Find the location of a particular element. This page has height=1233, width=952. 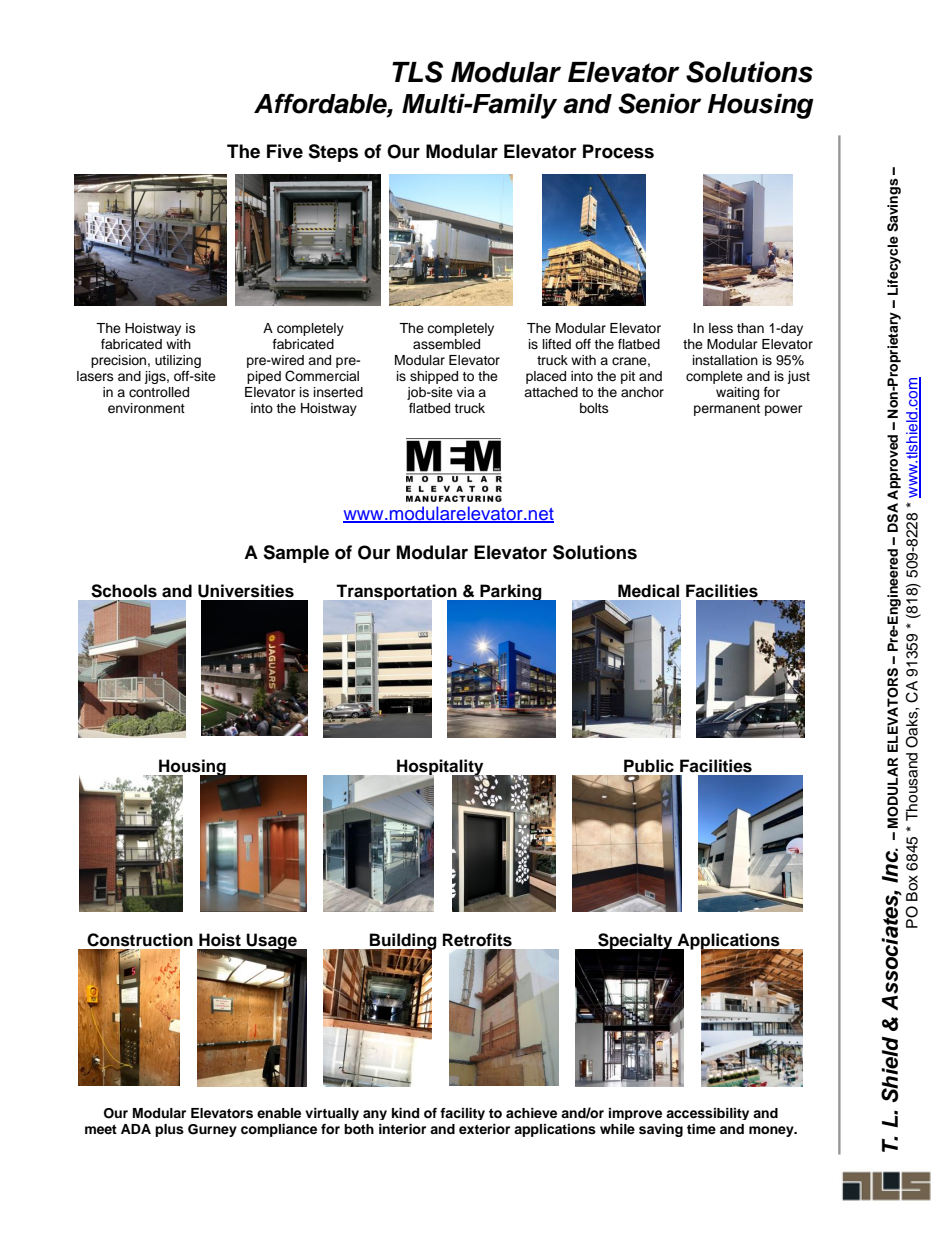

facility is located at coordinates (462, 1114).
